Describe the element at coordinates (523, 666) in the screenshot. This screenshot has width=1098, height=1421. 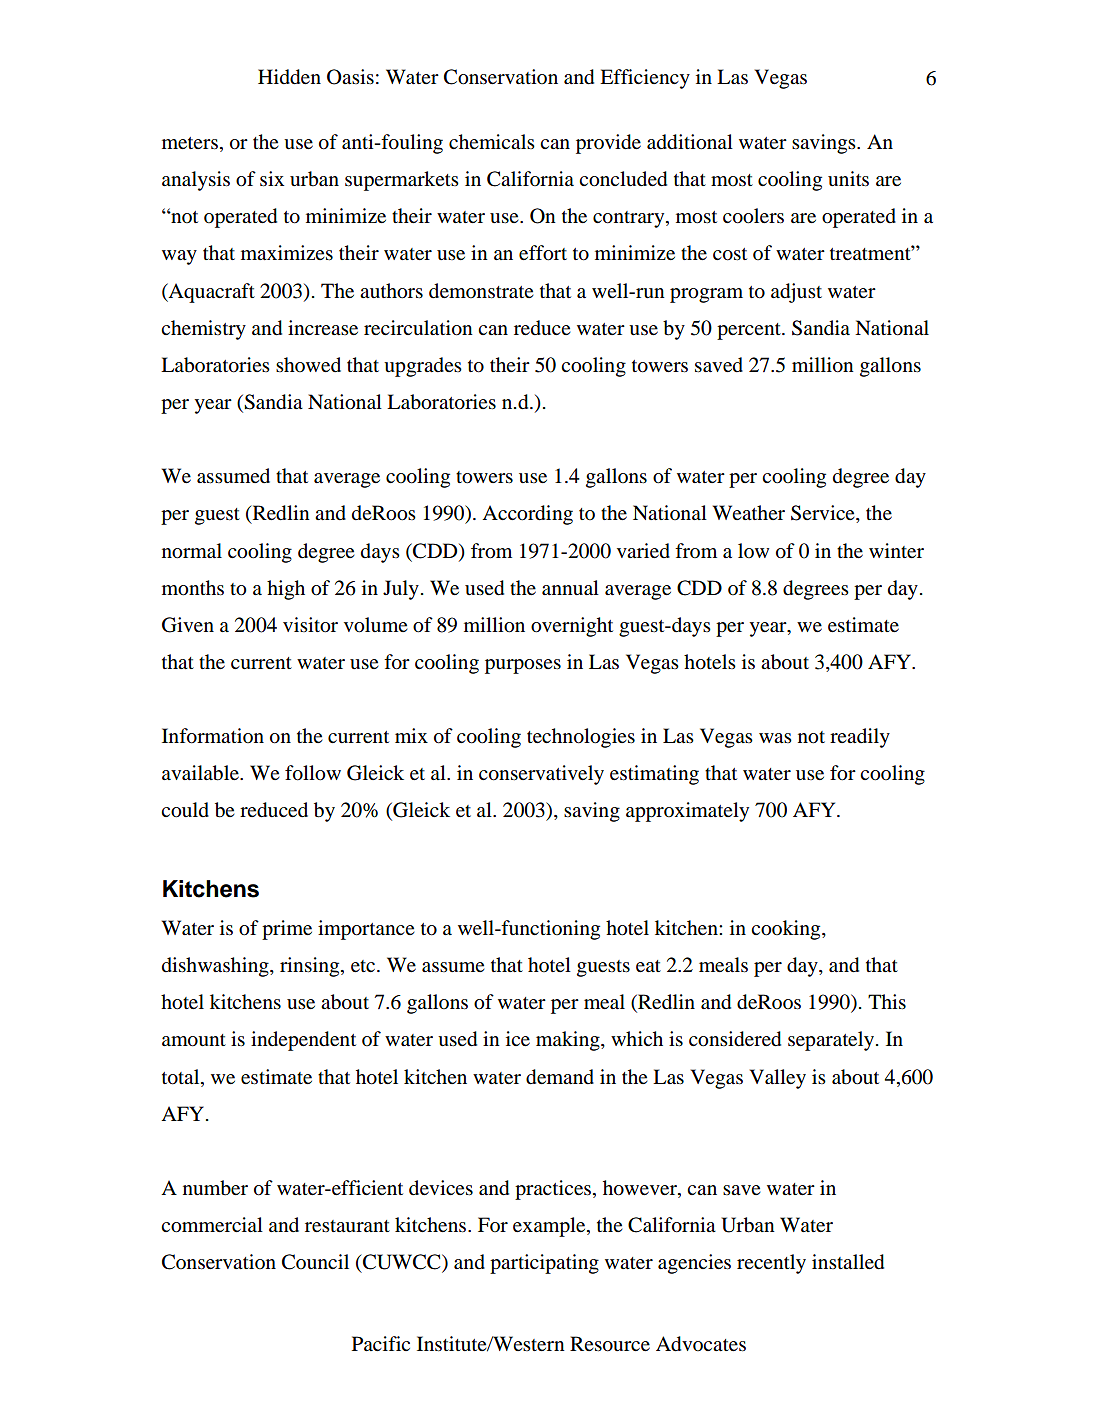
I see `purposes` at that location.
